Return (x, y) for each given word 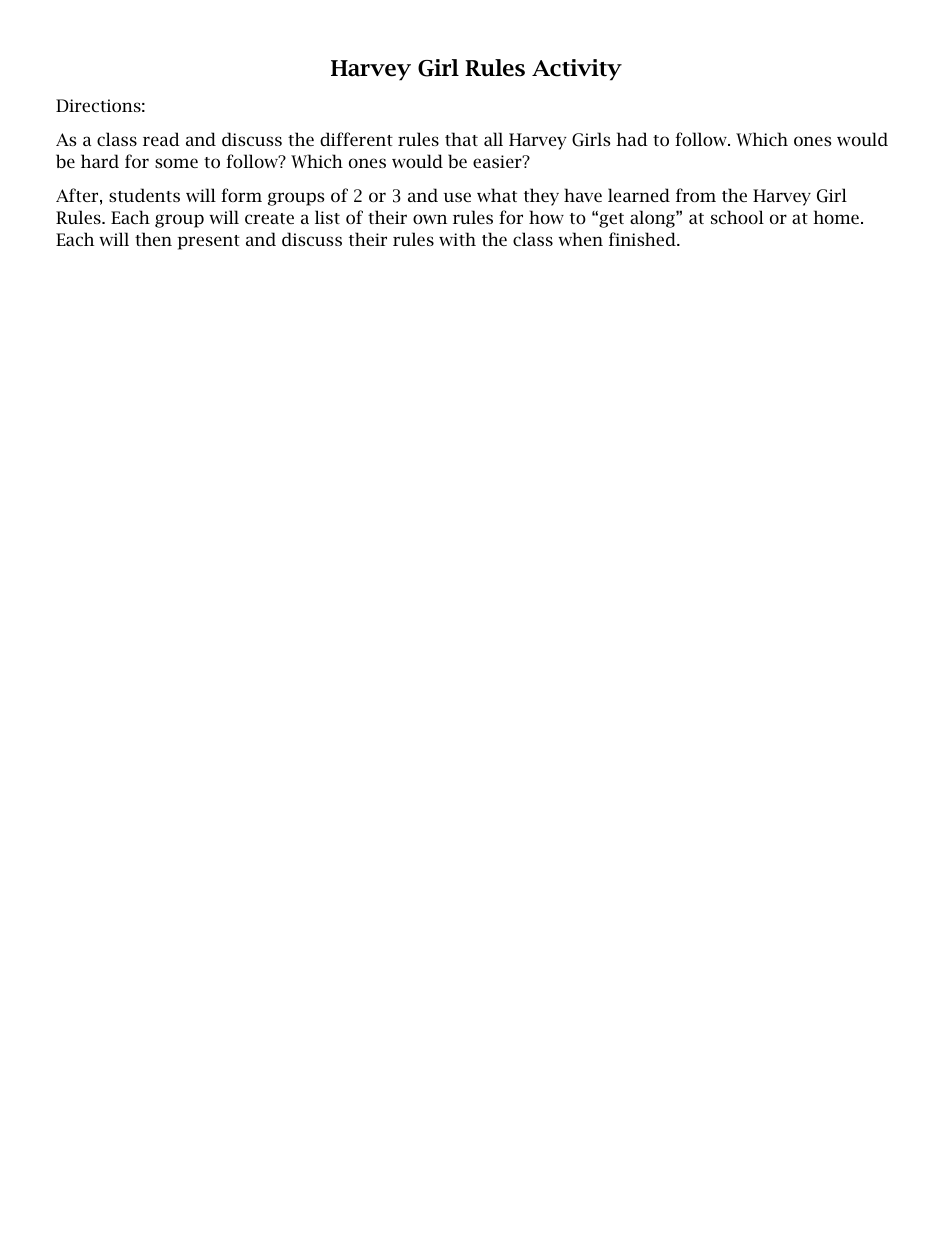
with (457, 239)
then (153, 239)
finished (643, 239)
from (696, 195)
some (176, 163)
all (493, 139)
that (461, 139)
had (632, 139)
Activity (577, 70)
